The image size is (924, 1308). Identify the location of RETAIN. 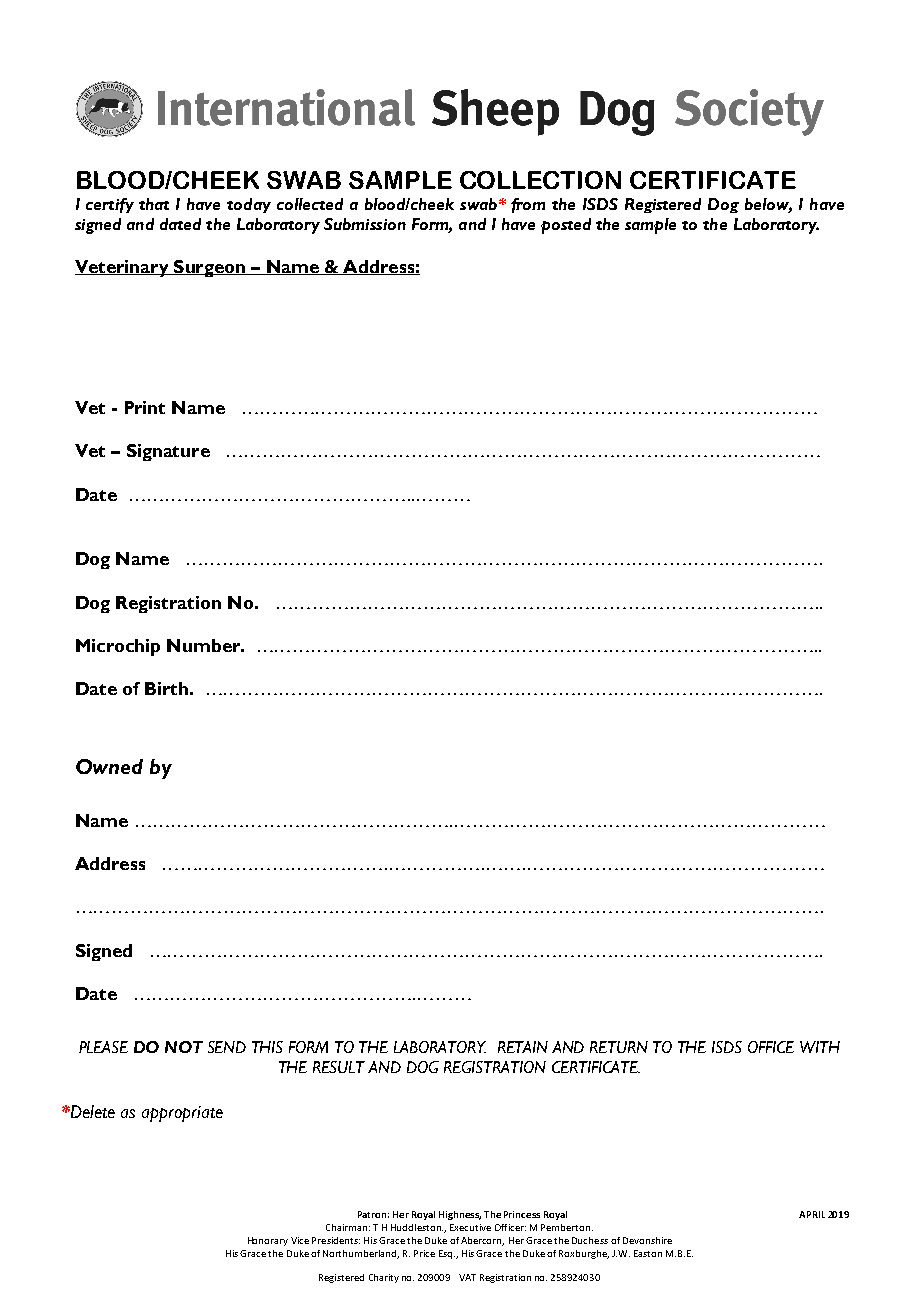
(523, 1047).
